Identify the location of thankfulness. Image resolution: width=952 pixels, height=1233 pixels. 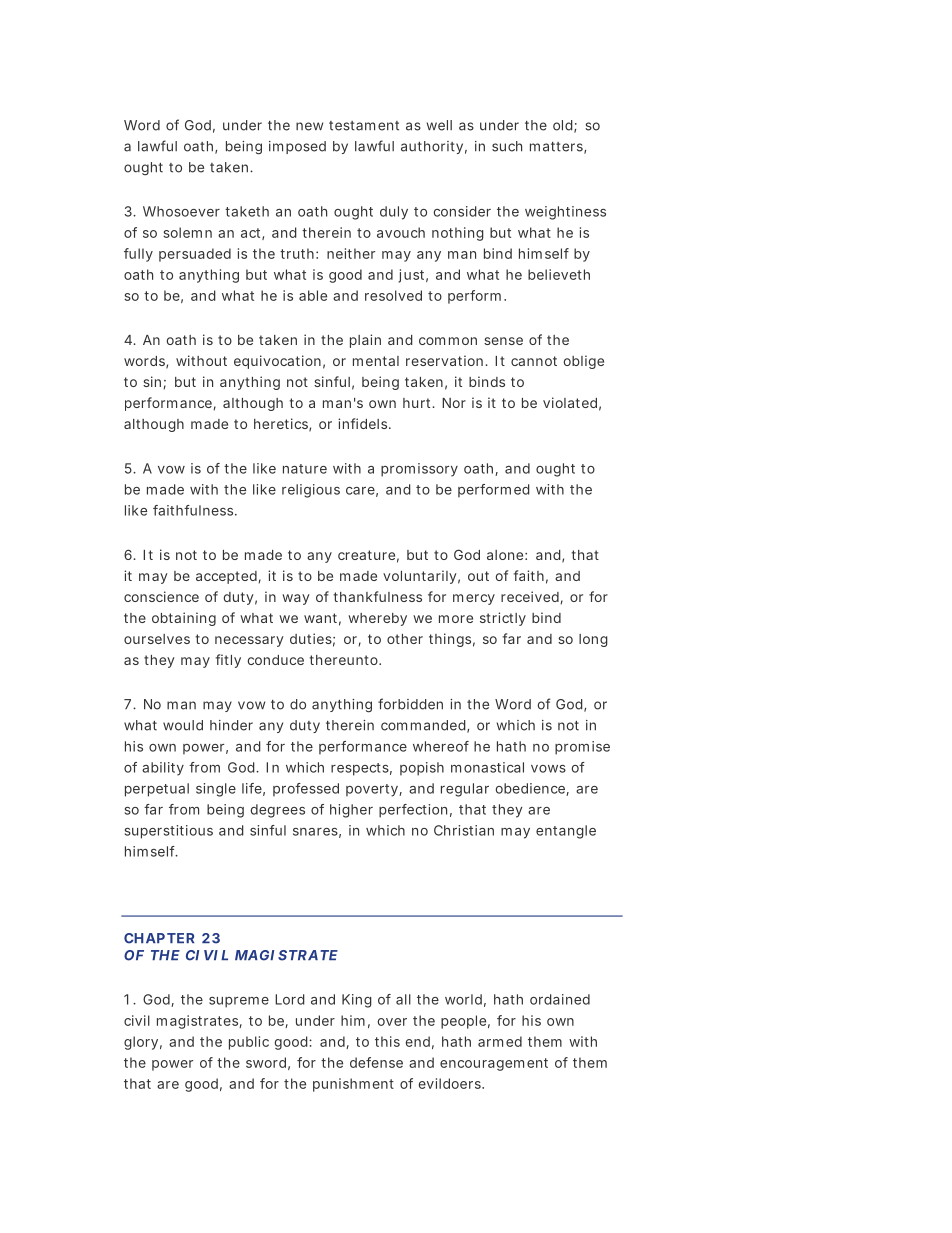
(378, 596).
